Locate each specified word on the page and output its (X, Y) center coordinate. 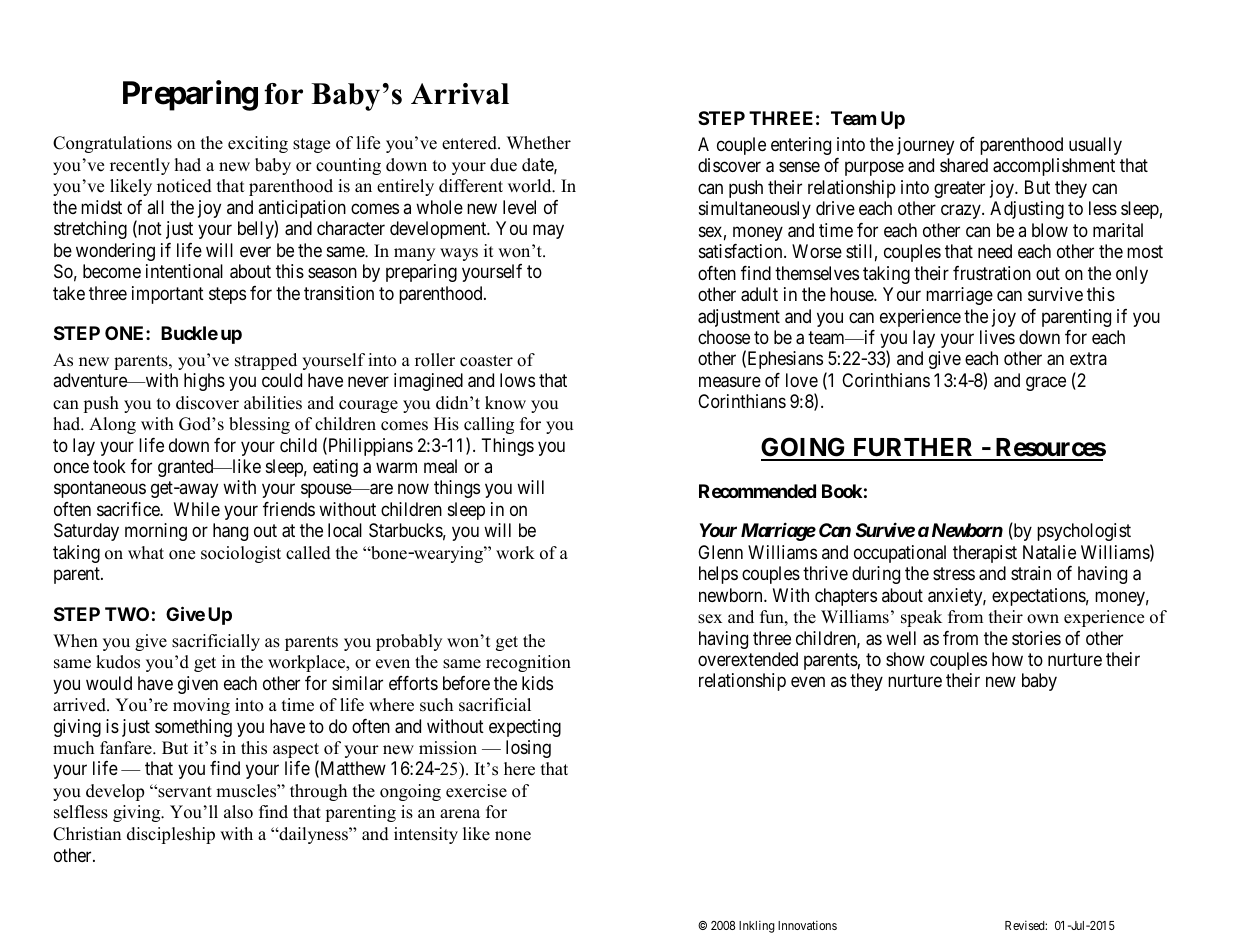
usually (1095, 146)
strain (1031, 573)
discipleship (171, 835)
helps (718, 575)
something (193, 728)
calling (489, 425)
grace (1046, 383)
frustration (992, 273)
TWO (127, 614)
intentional (184, 271)
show (905, 659)
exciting (258, 144)
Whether (539, 143)
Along (112, 425)
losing (528, 749)
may (548, 232)
